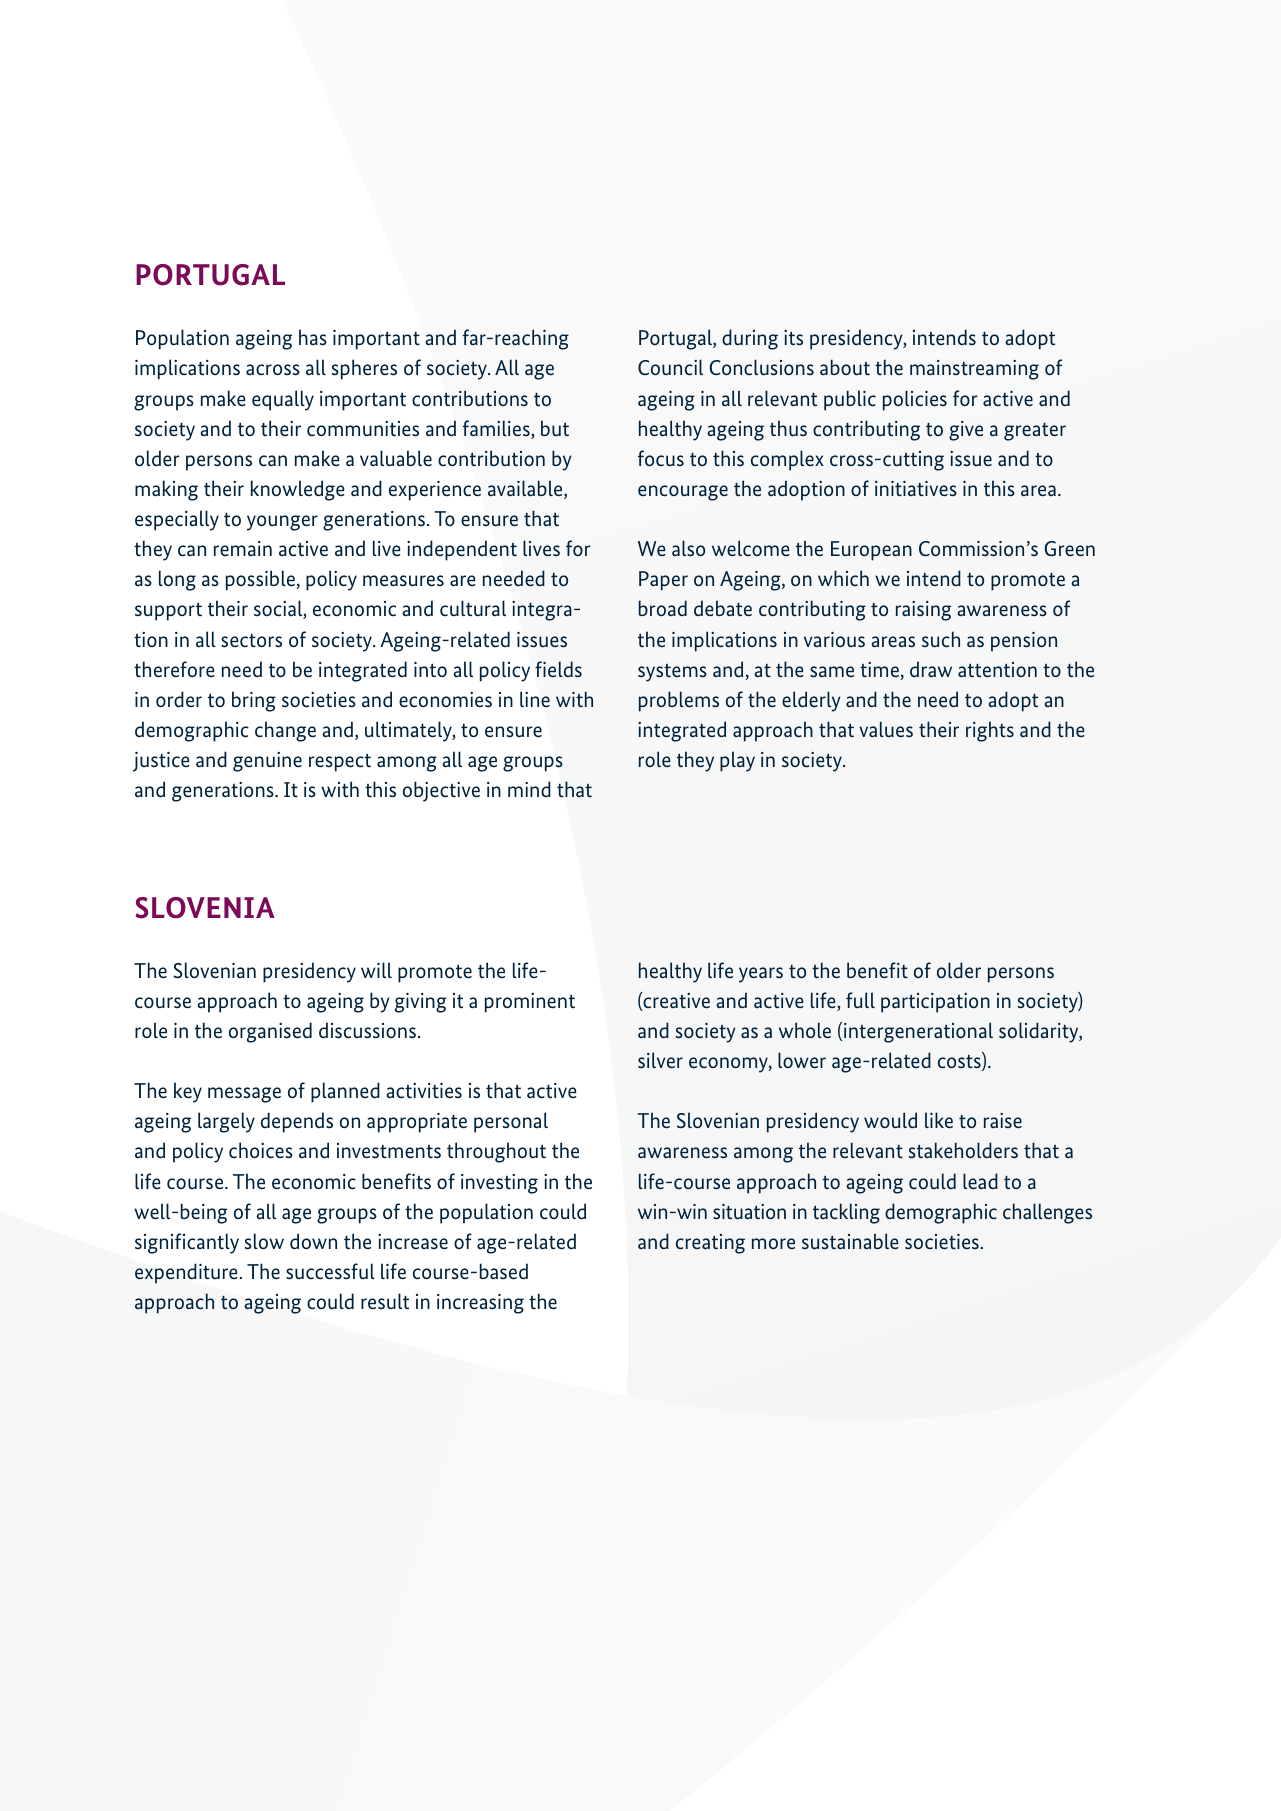 This page has height=1811, width=1281. What do you see at coordinates (974, 370) in the page?
I see `mainstreaming` at bounding box center [974, 370].
